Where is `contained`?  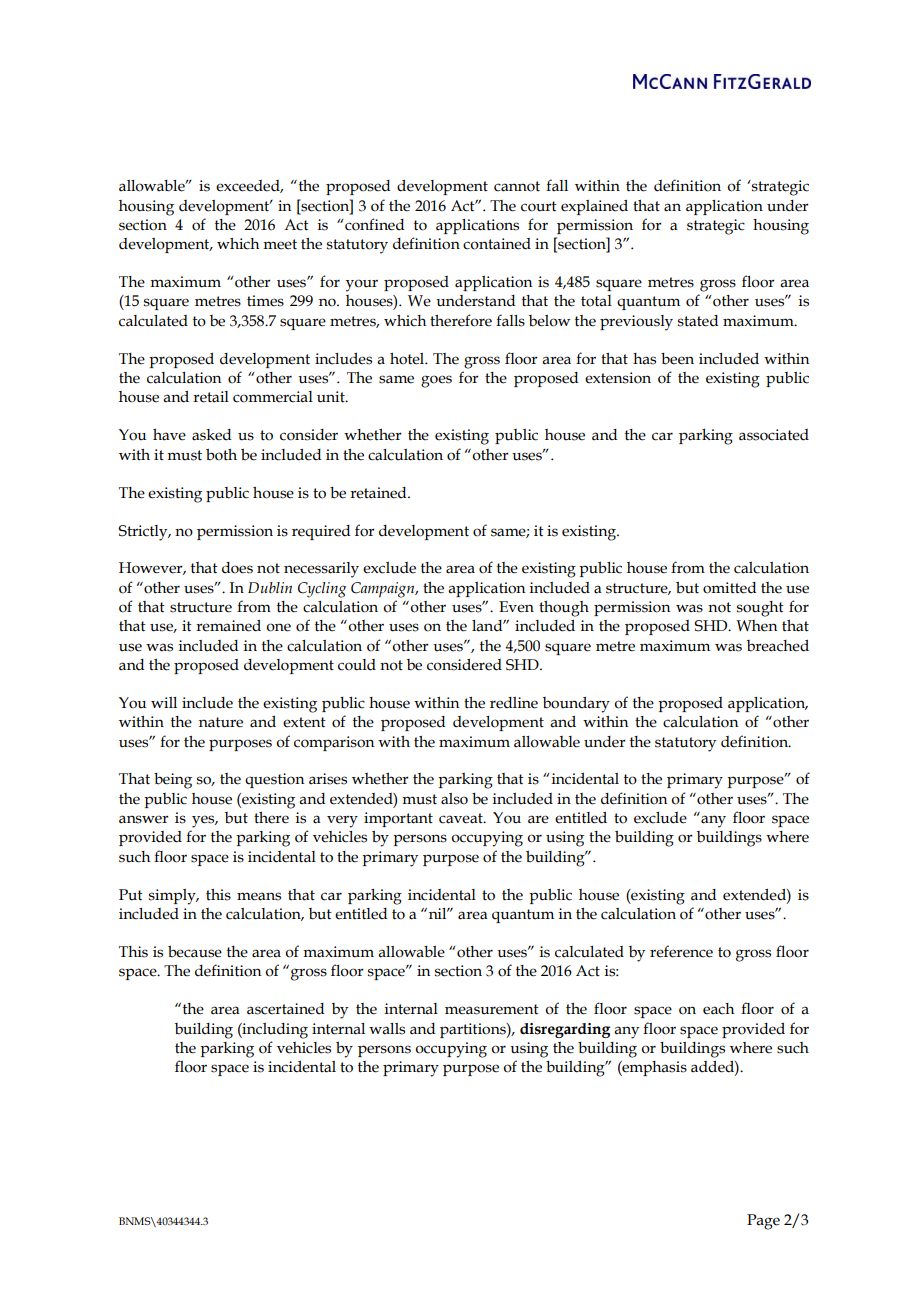 contained is located at coordinates (497, 244).
